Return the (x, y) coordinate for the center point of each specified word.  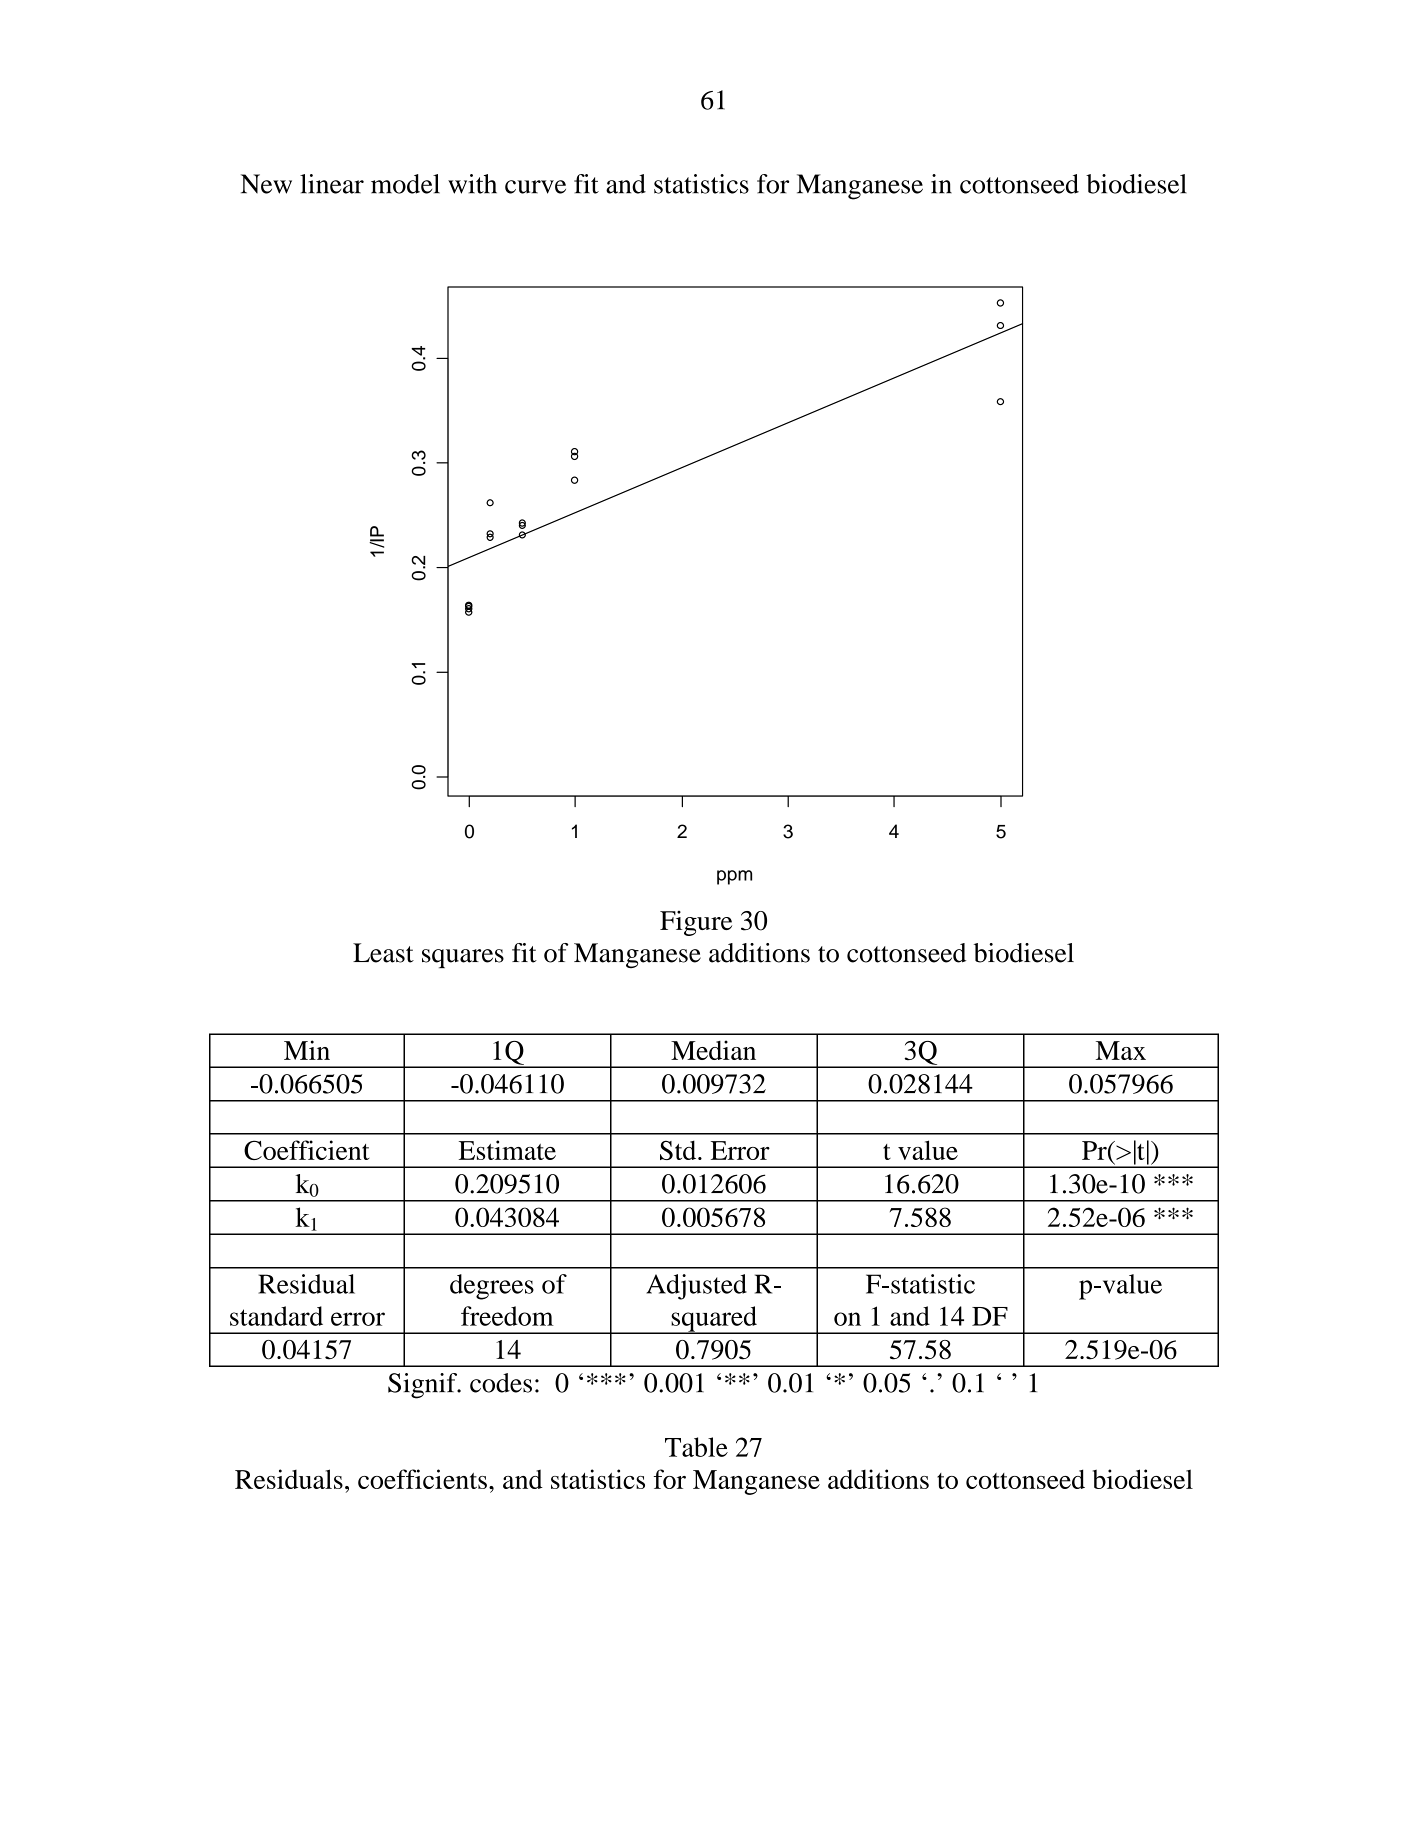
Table (696, 1447)
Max (1121, 1050)
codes (501, 1383)
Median (713, 1050)
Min (307, 1050)
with (472, 184)
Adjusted (696, 1287)
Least (383, 953)
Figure (696, 923)
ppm (734, 877)
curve (535, 187)
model (405, 184)
